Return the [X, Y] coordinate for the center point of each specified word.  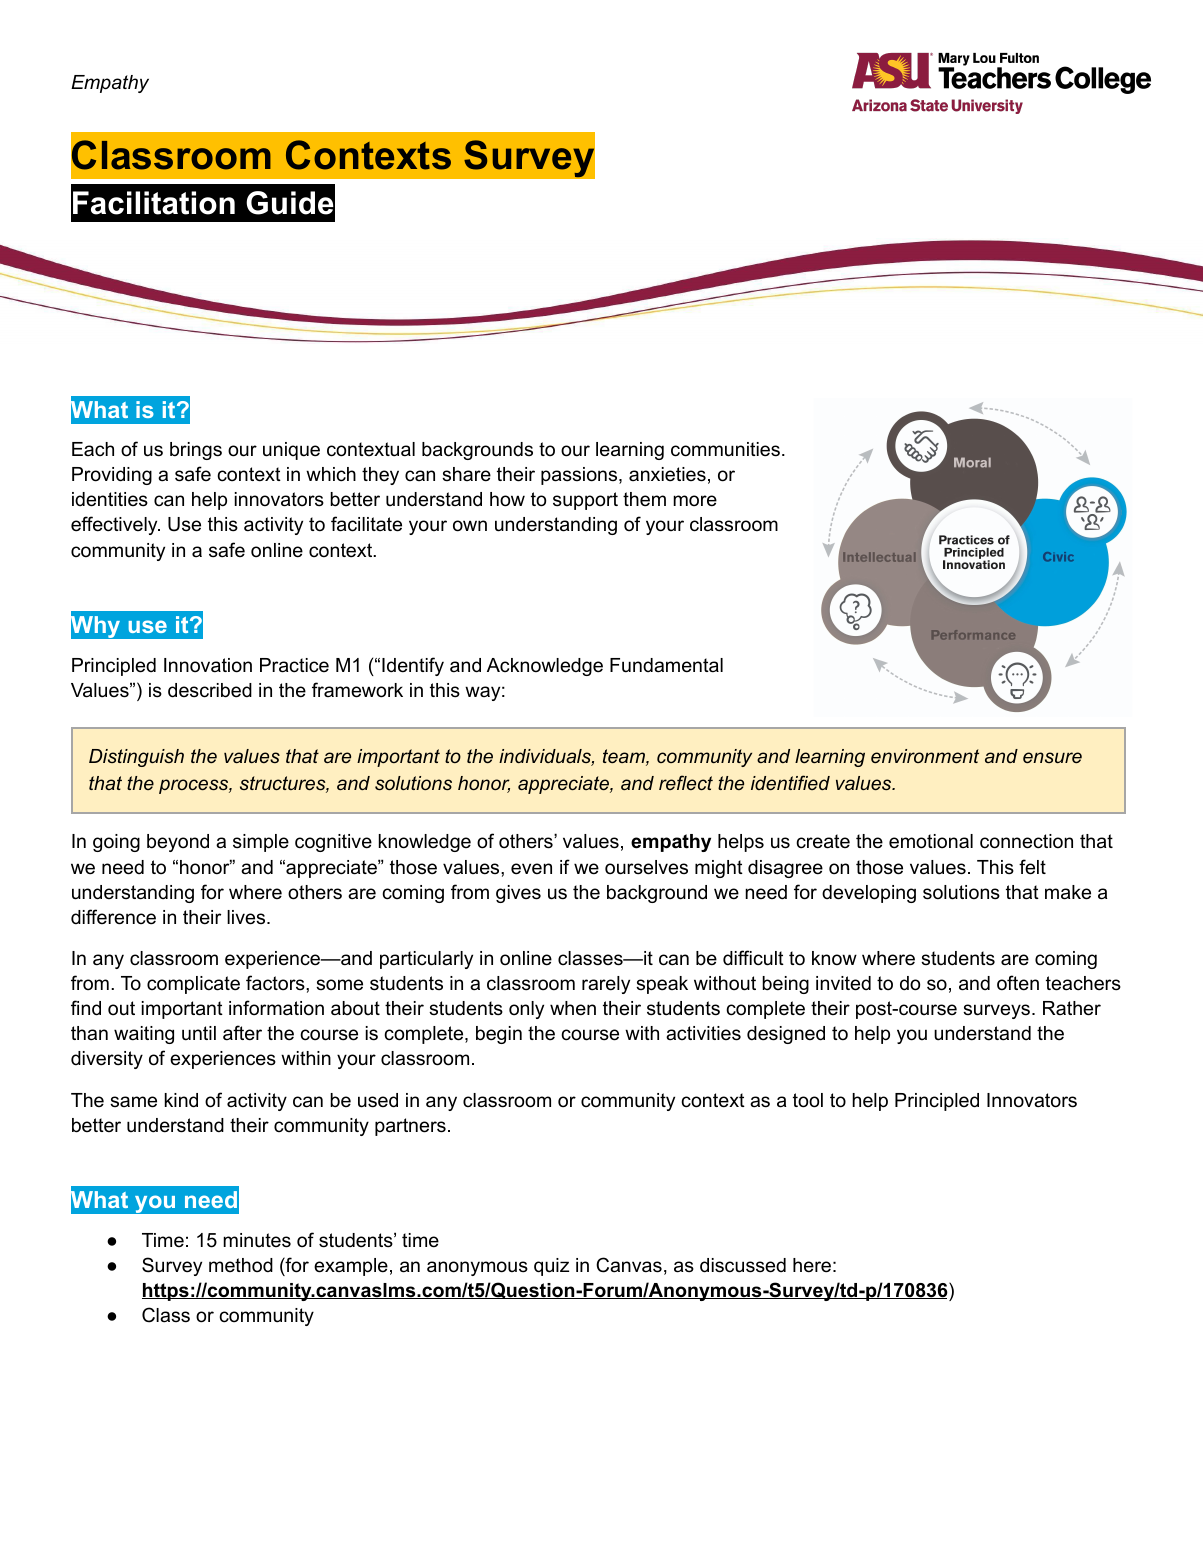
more [695, 501]
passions [580, 476]
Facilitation [154, 203]
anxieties [667, 474]
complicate [193, 985]
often [1018, 983]
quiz [551, 1267]
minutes [257, 1240]
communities [725, 449]
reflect [686, 782]
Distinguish [136, 758]
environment [925, 756]
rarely [606, 985]
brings [196, 451]
